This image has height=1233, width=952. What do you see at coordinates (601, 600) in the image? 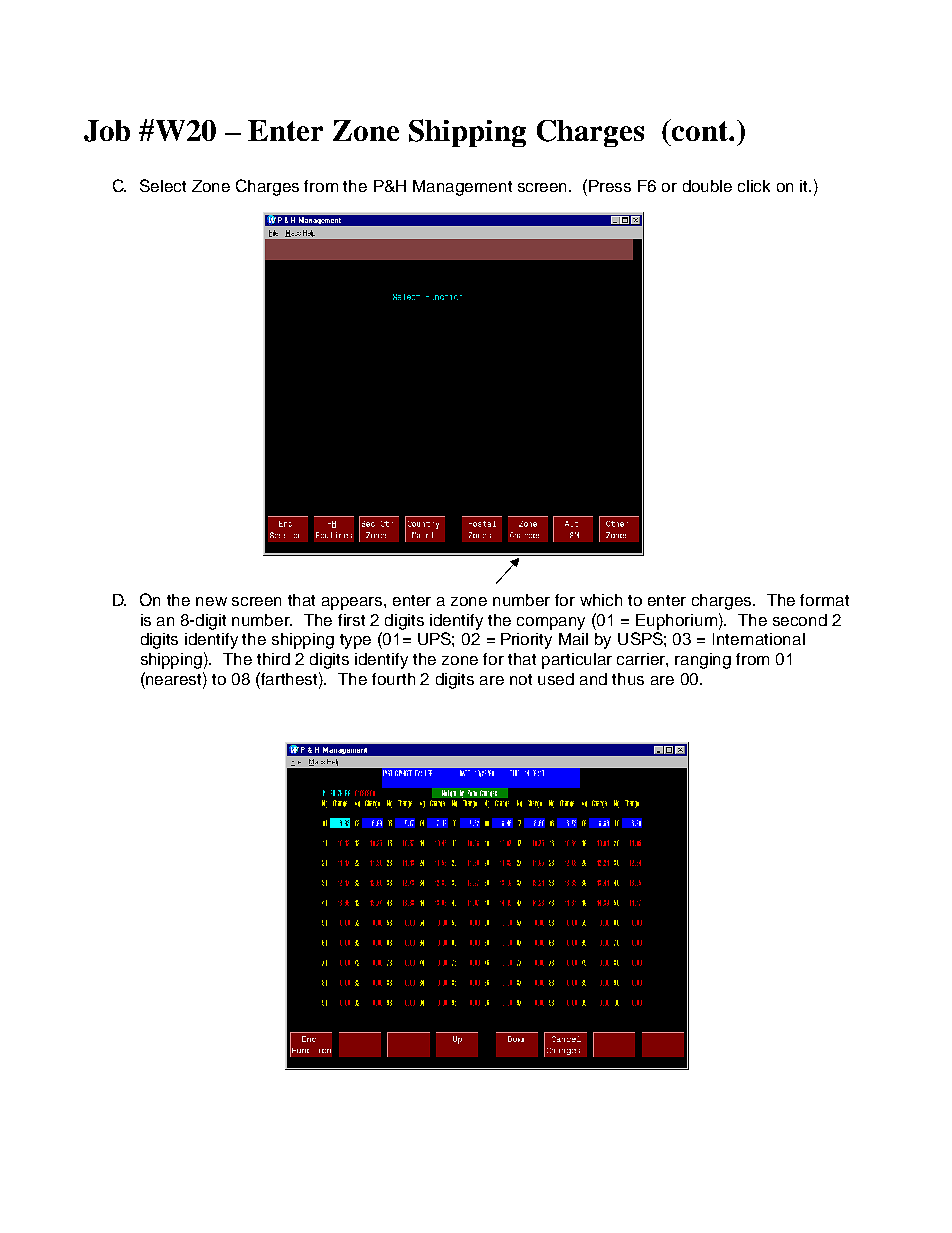
I see `which` at bounding box center [601, 600].
